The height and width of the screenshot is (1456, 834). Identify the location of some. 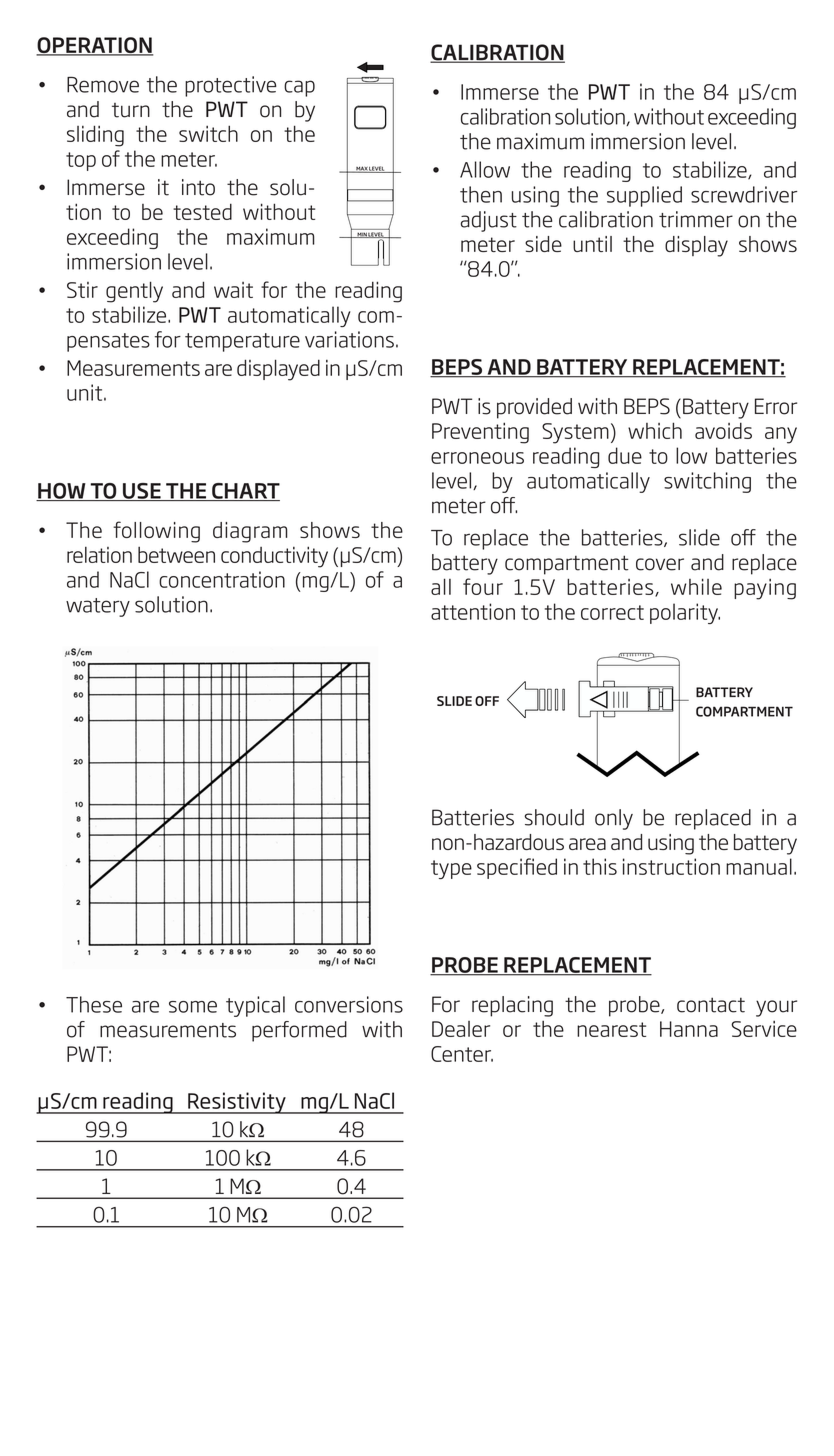
(193, 1007).
